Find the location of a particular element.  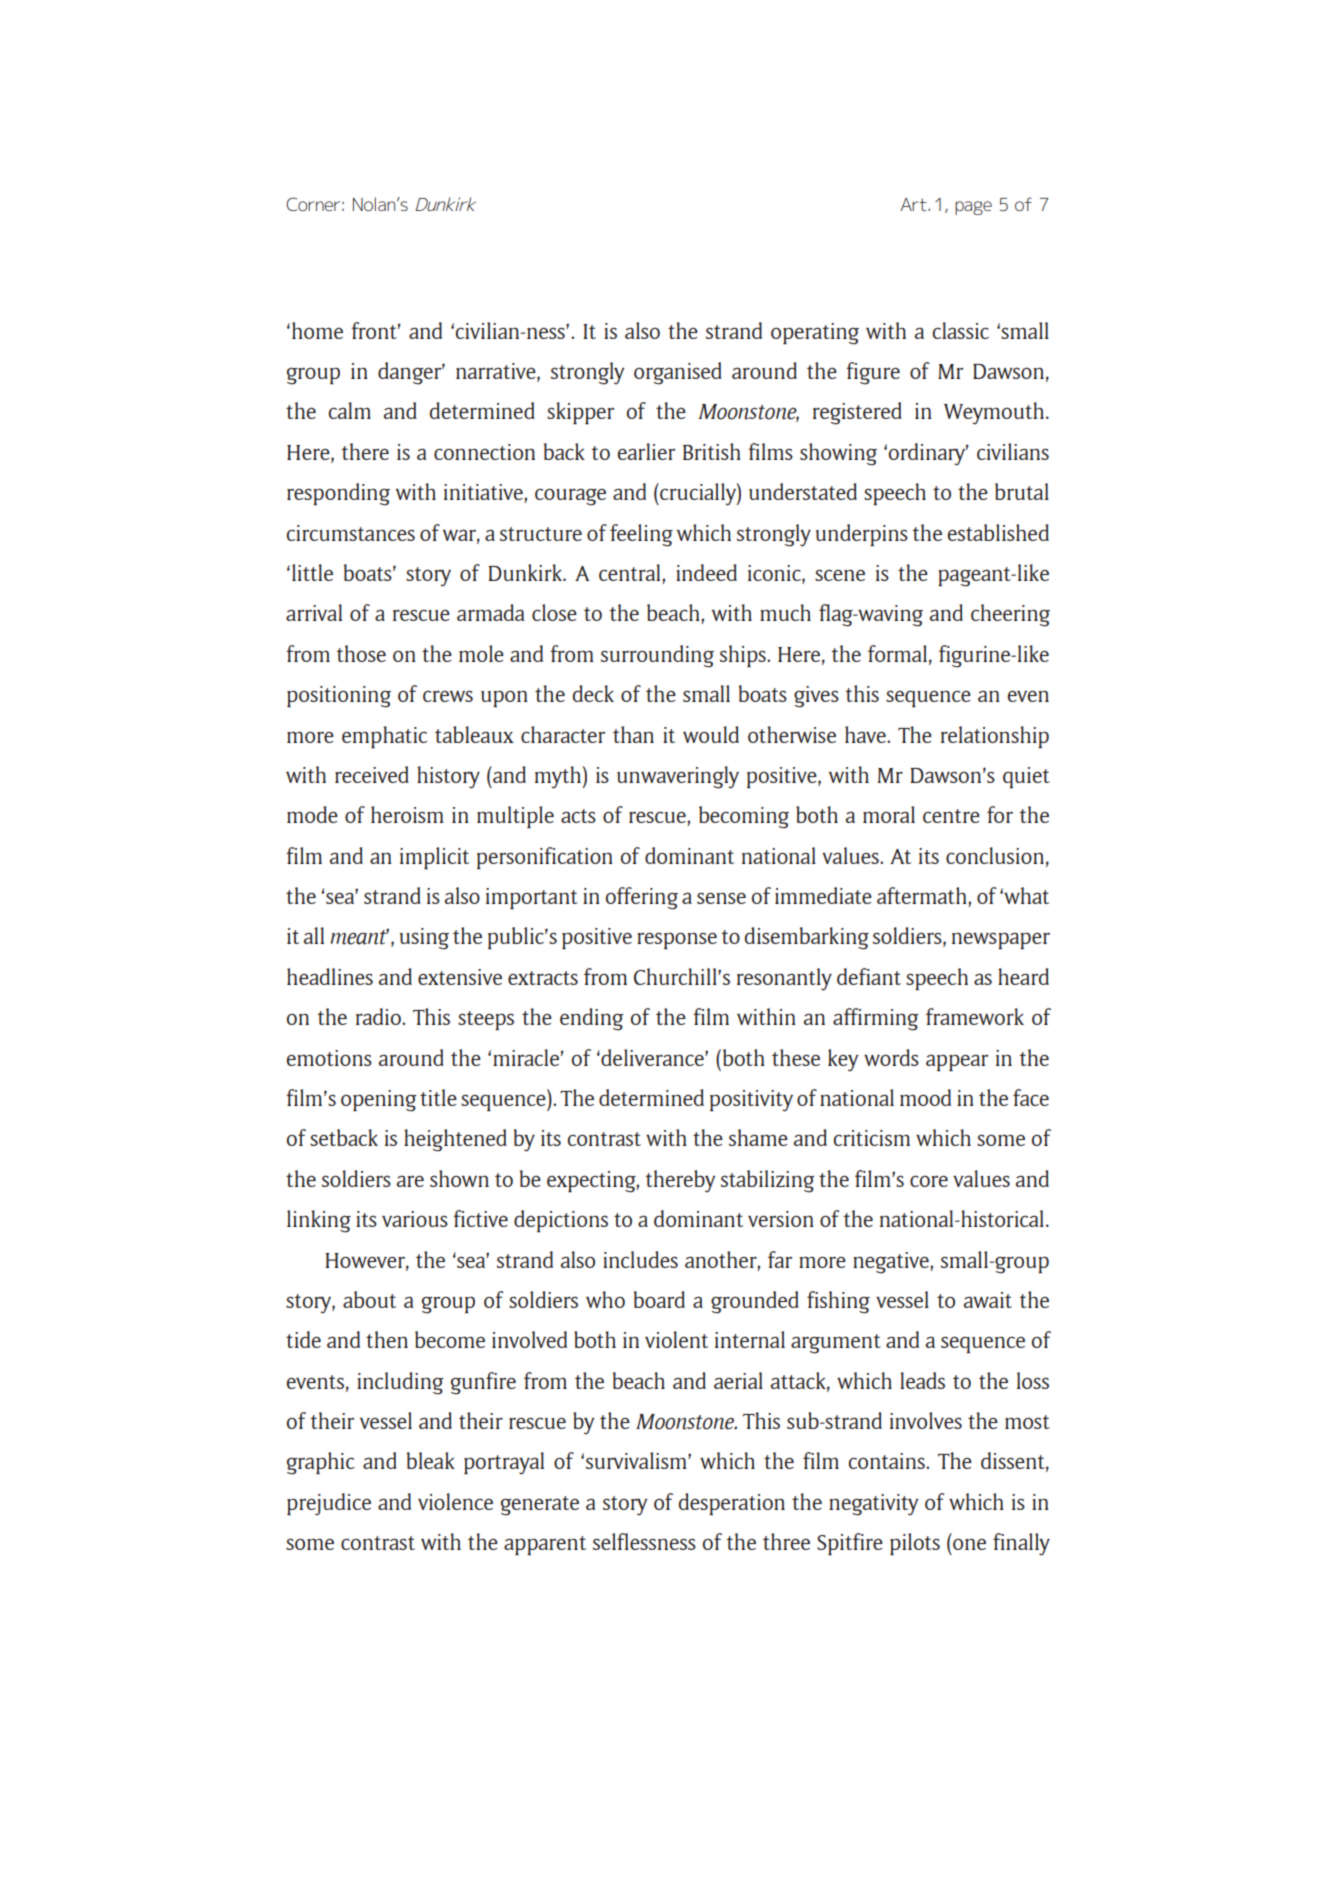

home is located at coordinates (317, 330).
